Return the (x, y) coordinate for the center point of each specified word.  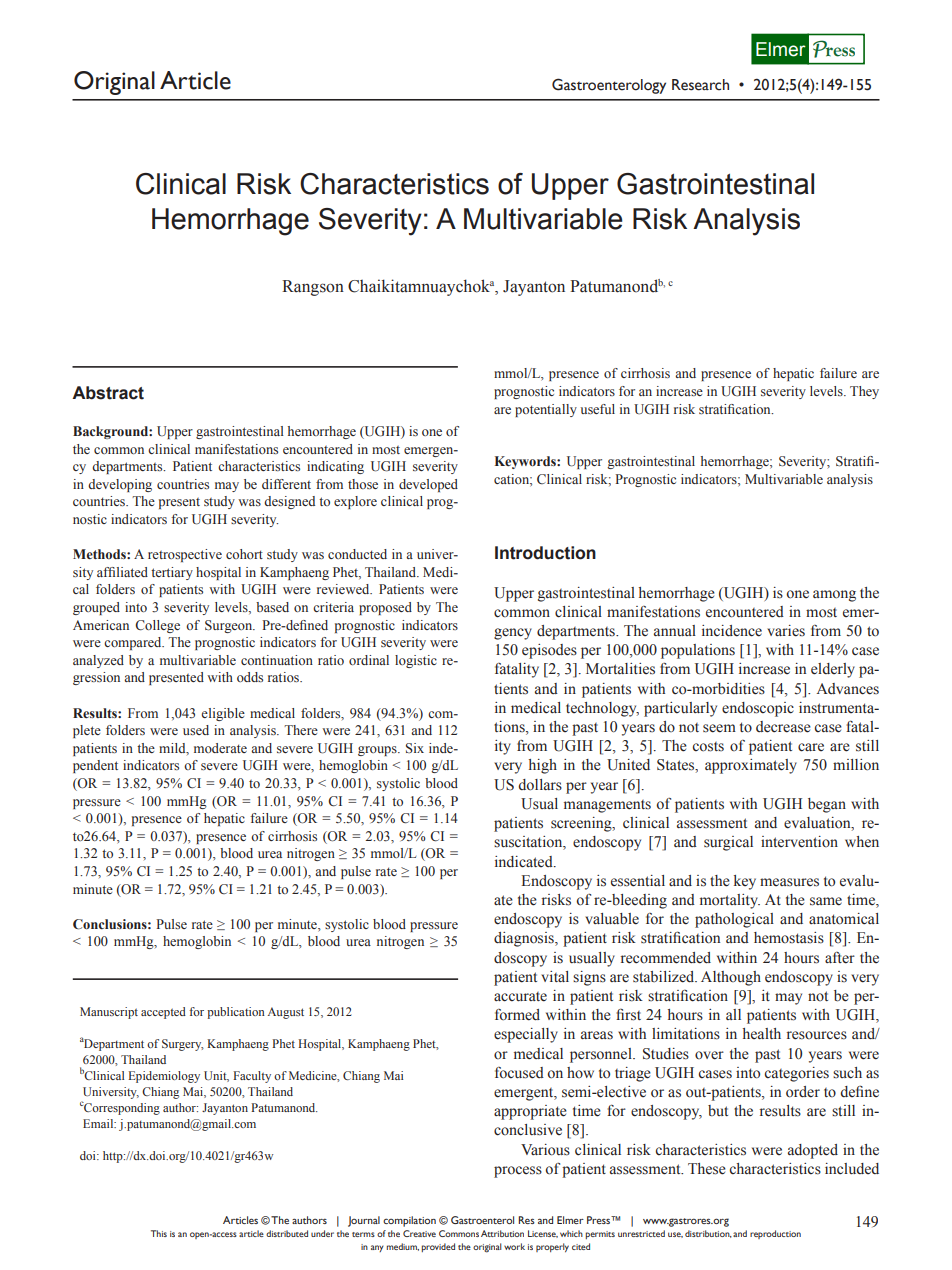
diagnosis (525, 939)
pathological (734, 920)
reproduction (775, 1234)
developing (120, 485)
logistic (416, 661)
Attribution (502, 1233)
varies (786, 631)
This (159, 1233)
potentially (546, 410)
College (157, 626)
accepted (163, 1013)
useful (598, 409)
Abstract (108, 393)
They (864, 392)
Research (700, 85)
